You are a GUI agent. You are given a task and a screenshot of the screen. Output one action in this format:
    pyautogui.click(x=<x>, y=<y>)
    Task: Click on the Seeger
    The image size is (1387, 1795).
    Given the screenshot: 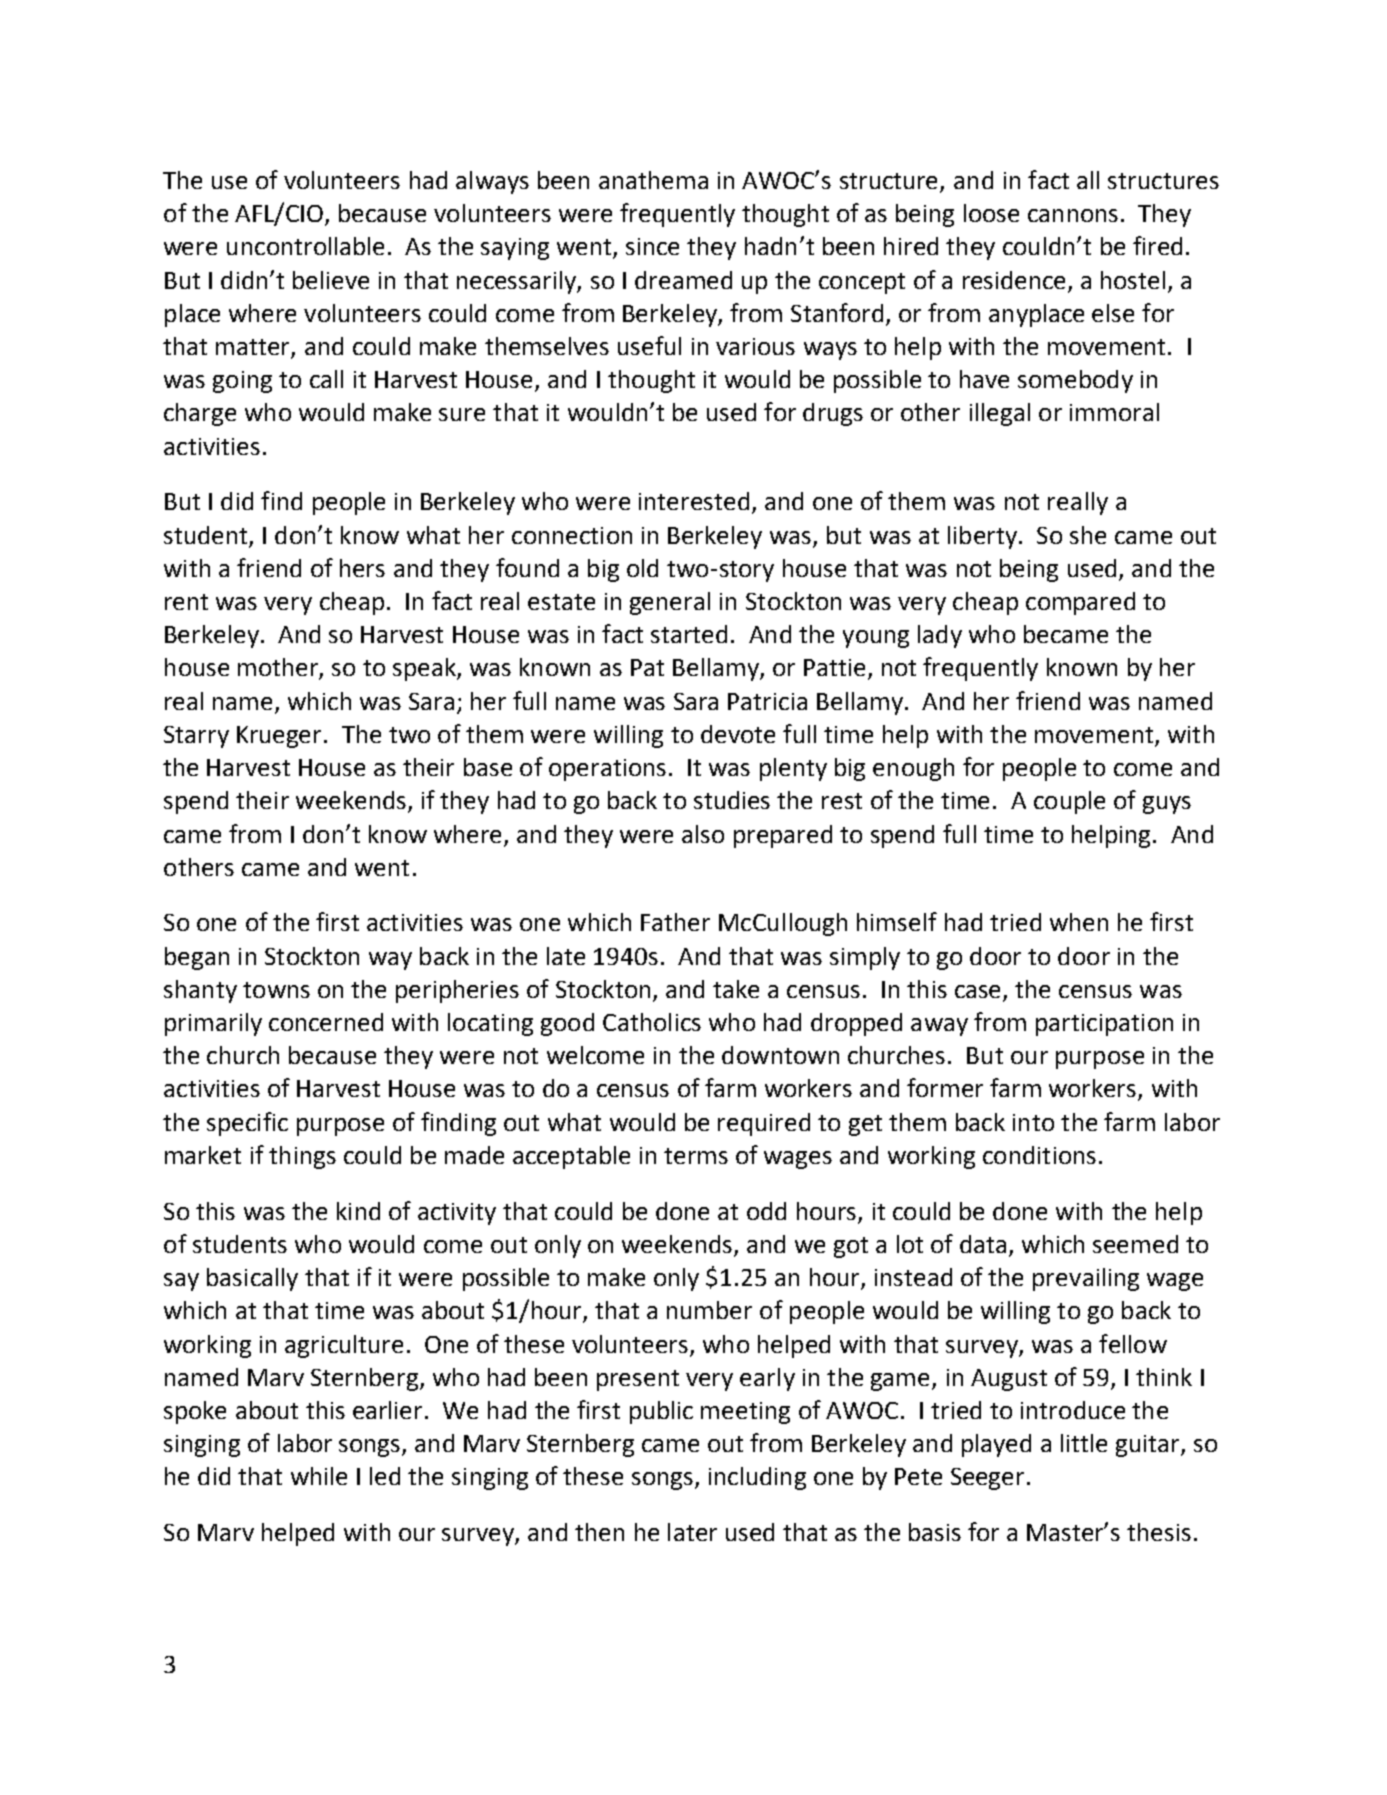 What is the action you would take?
    pyautogui.click(x=987, y=1479)
